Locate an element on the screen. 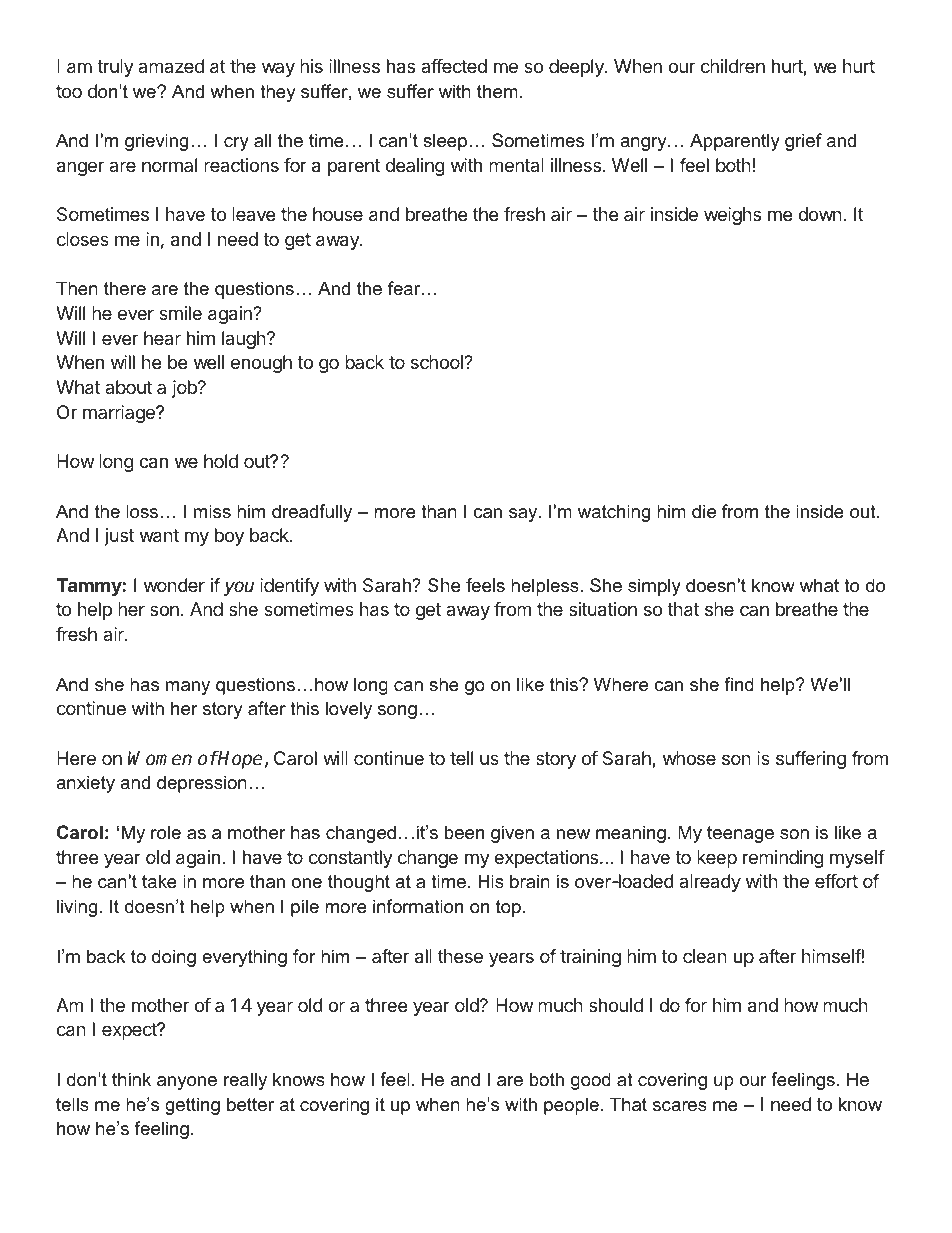 Image resolution: width=952 pixels, height=1233 pixels. amazed is located at coordinates (171, 66).
